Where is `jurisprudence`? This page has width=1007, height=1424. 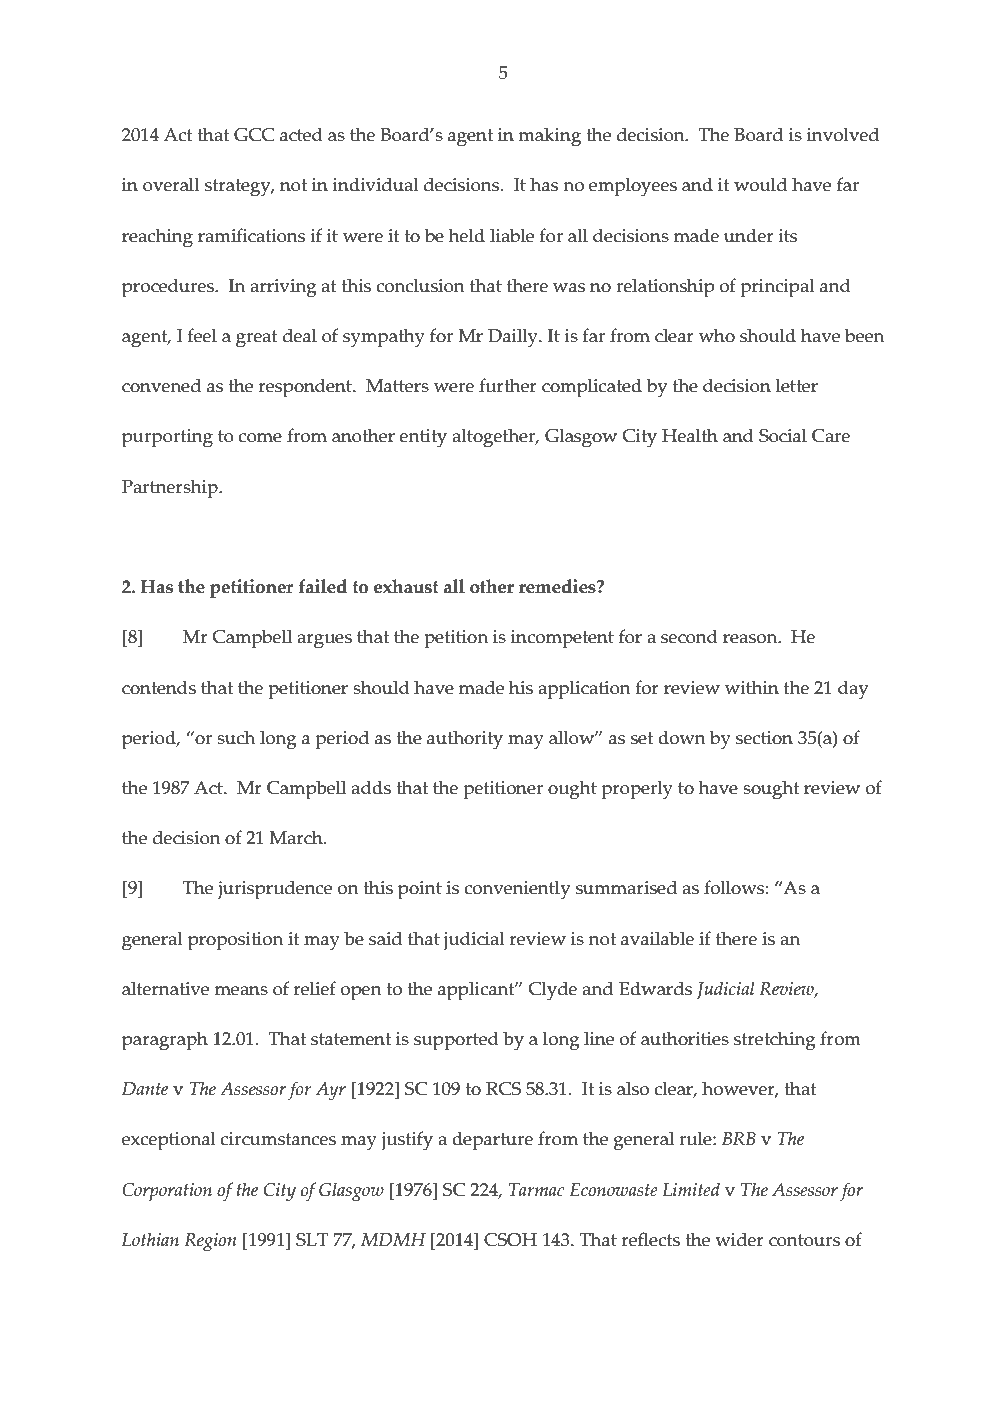 jurisprudence is located at coordinates (275, 890).
